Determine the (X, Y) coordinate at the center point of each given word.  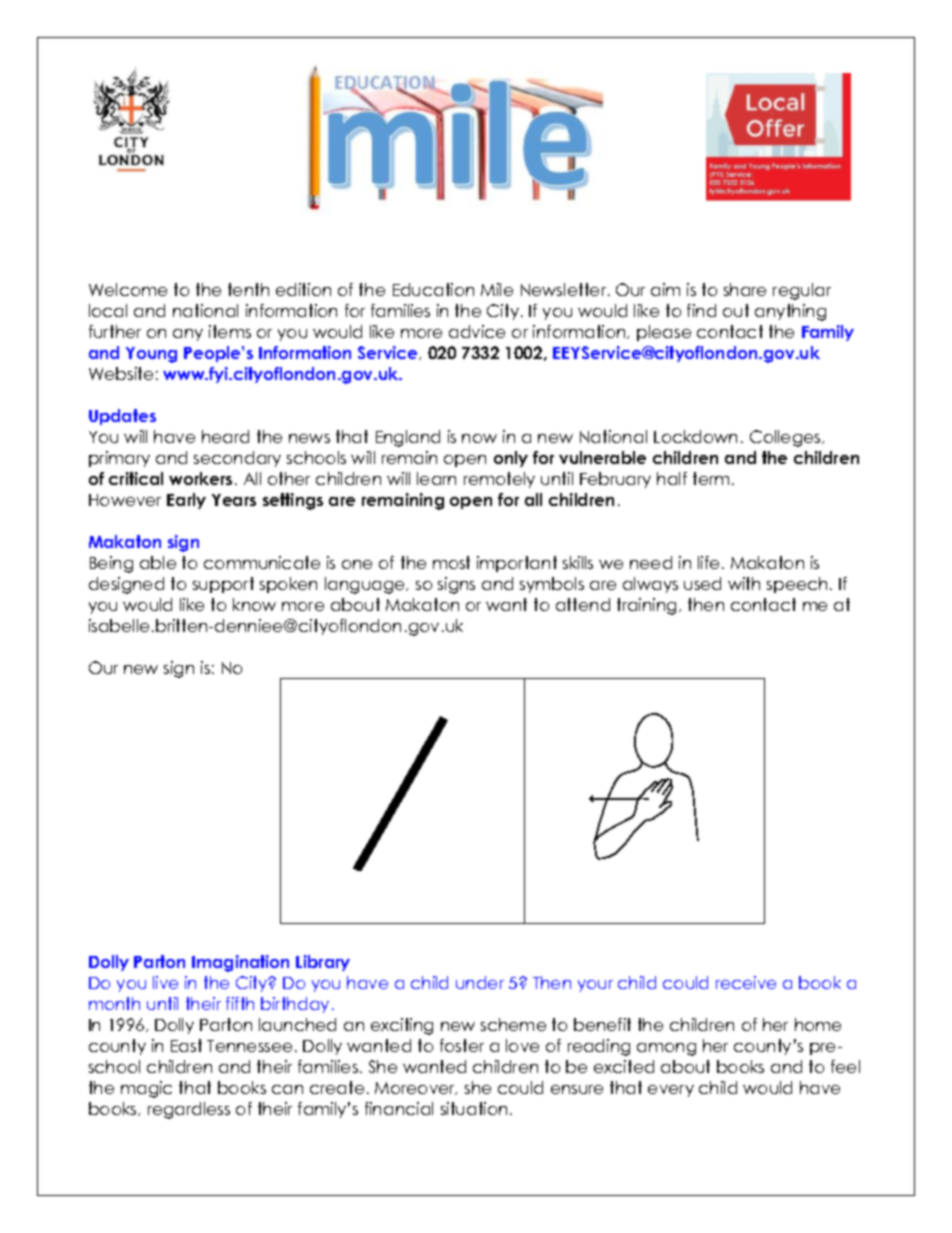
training (646, 606)
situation (474, 1108)
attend (583, 604)
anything (790, 312)
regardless (189, 1110)
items (230, 331)
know (254, 604)
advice (477, 331)
